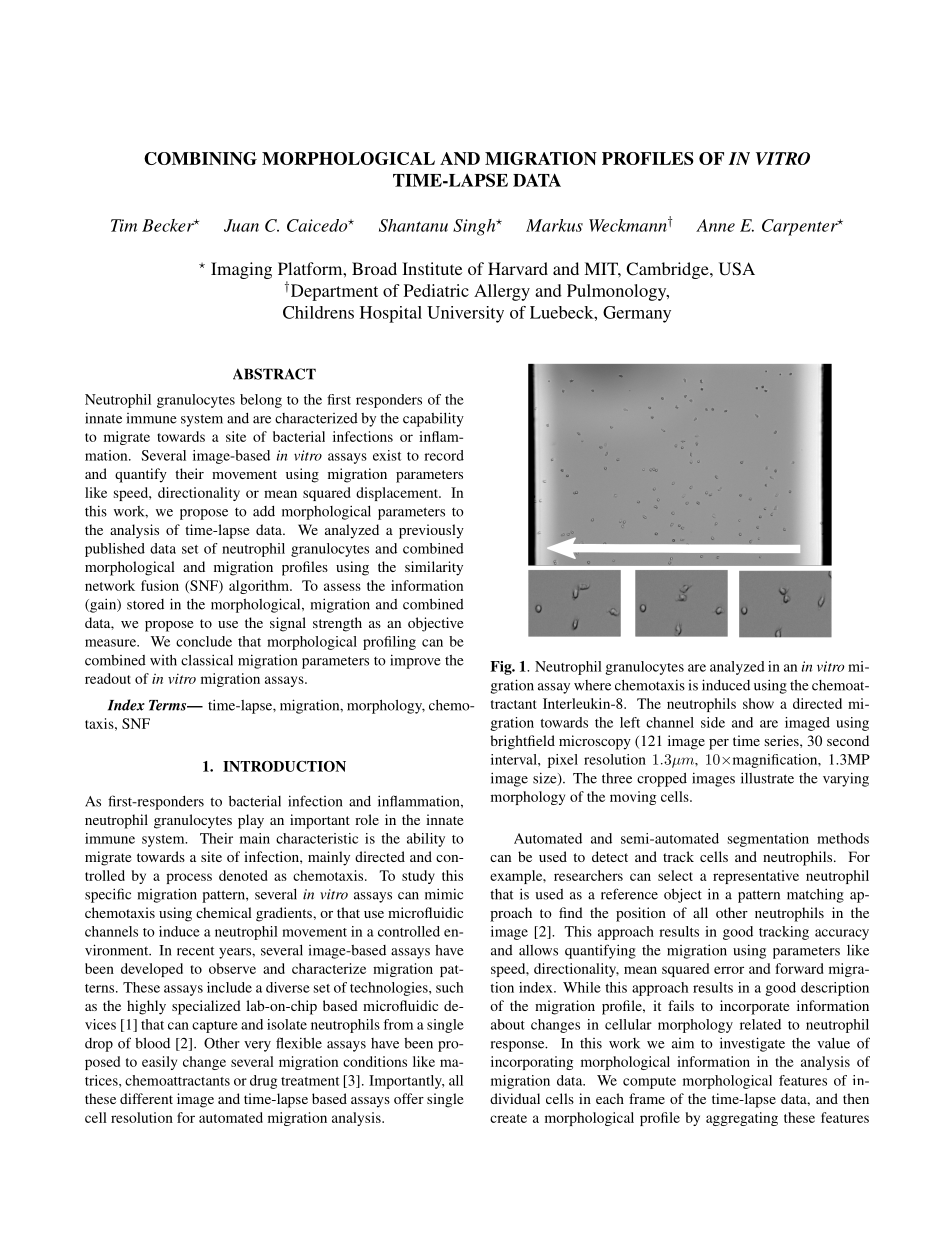 This screenshot has width=952, height=1233. I want to click on COMBINING, so click(200, 158).
